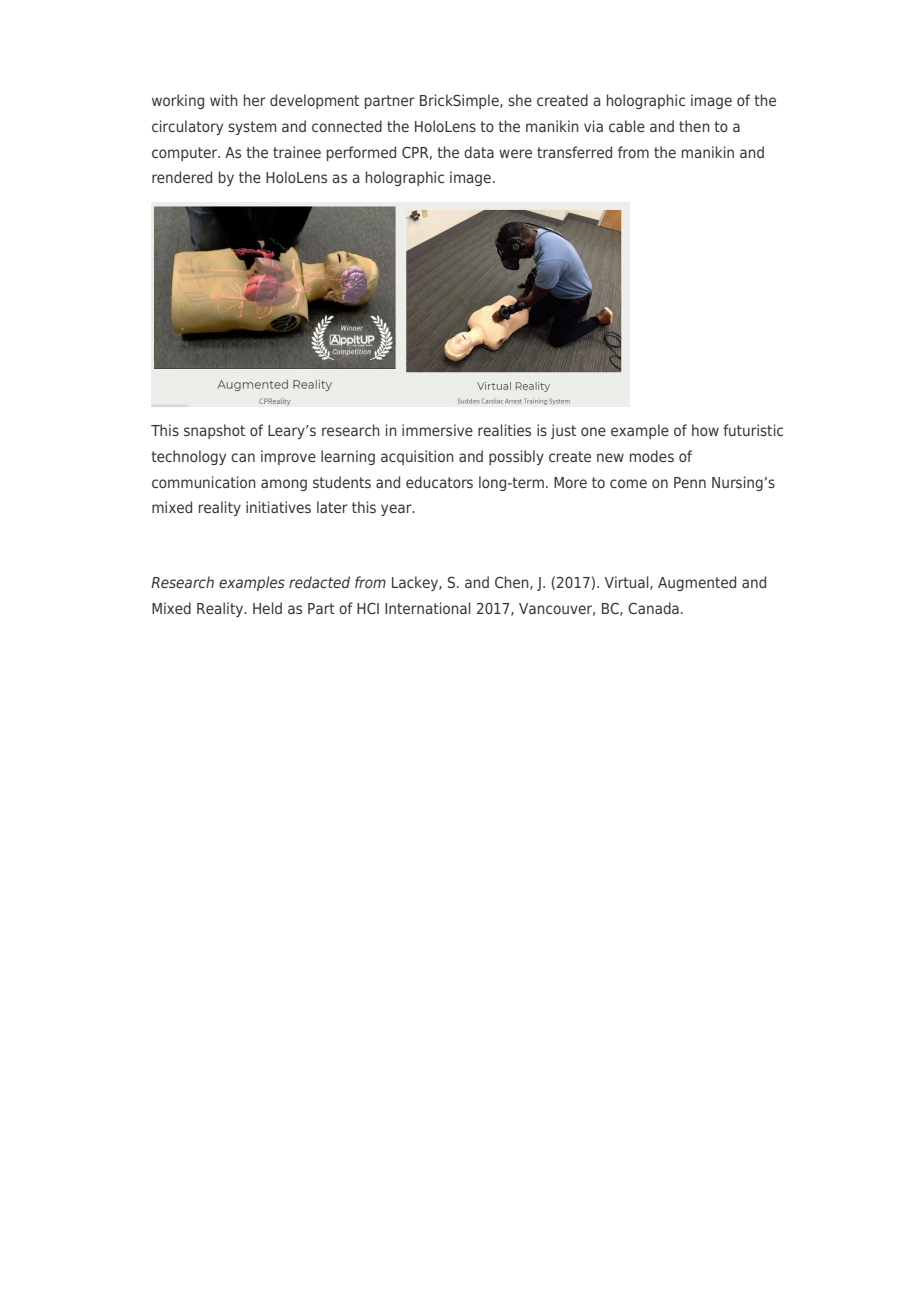 The width and height of the document is (924, 1308). What do you see at coordinates (694, 126) in the document?
I see `then` at bounding box center [694, 126].
